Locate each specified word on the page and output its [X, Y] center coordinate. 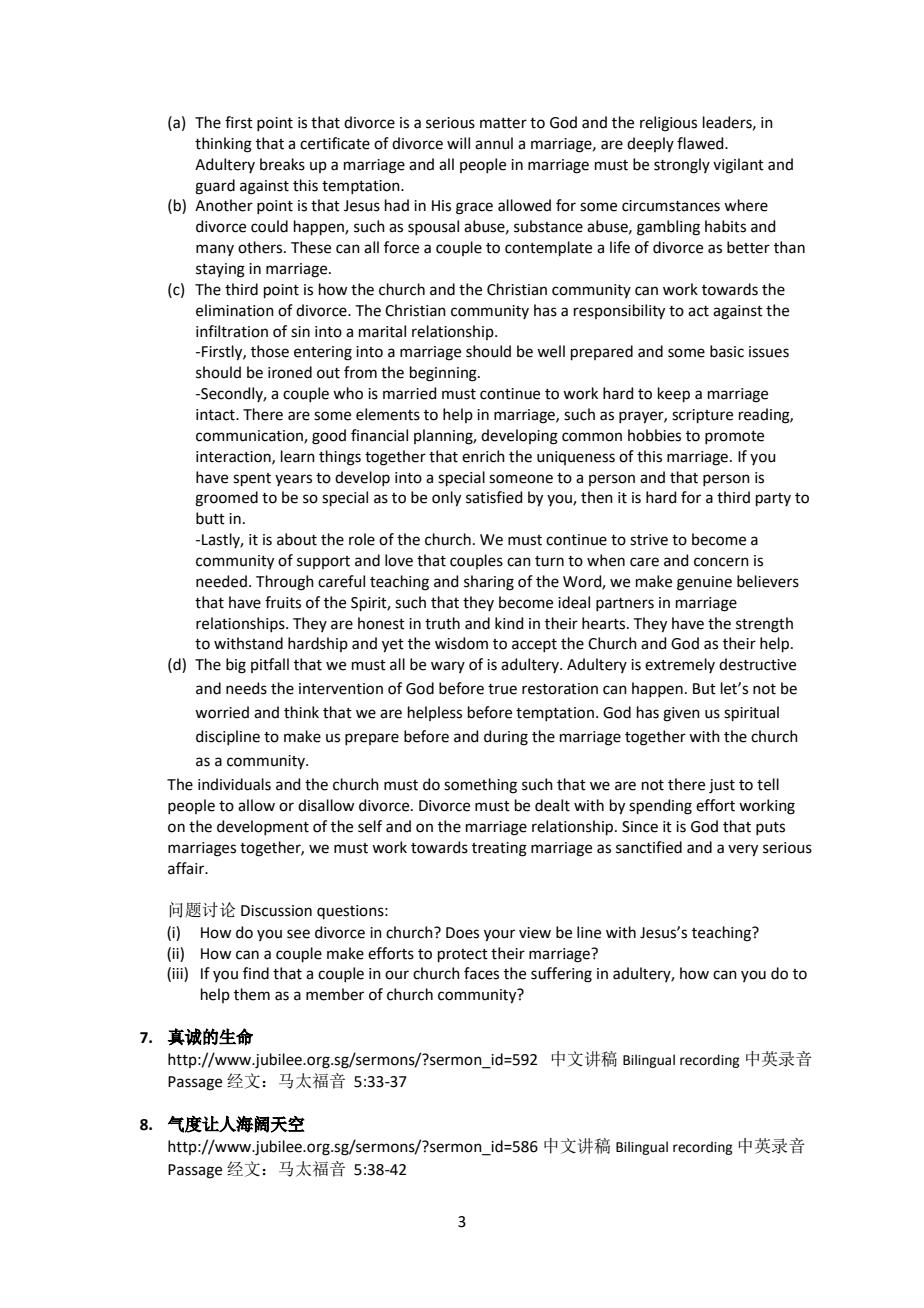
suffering [561, 975]
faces [481, 973]
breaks [282, 164]
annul [494, 143]
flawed [701, 143]
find [256, 973]
